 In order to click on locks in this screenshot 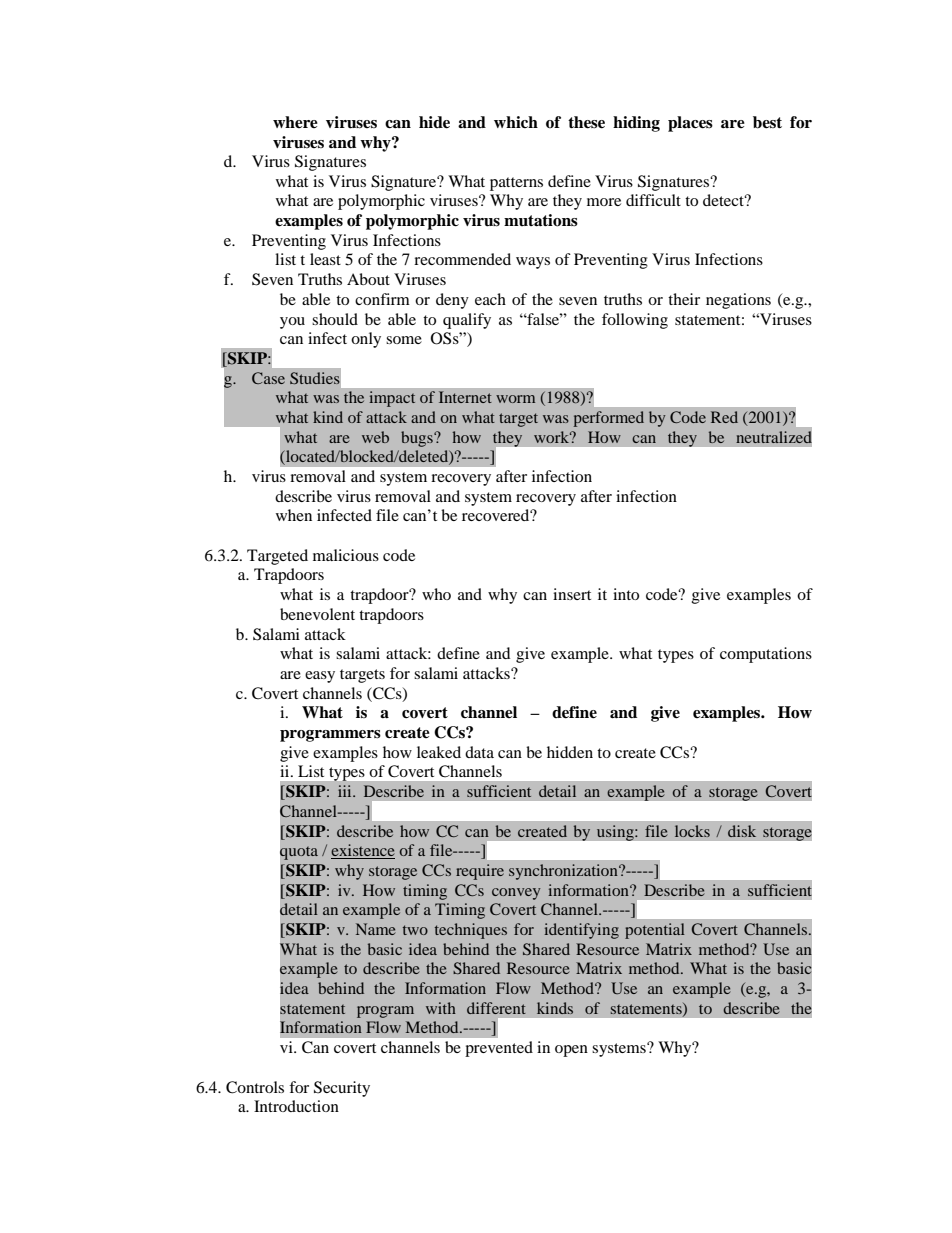, I will do `click(692, 831)`.
